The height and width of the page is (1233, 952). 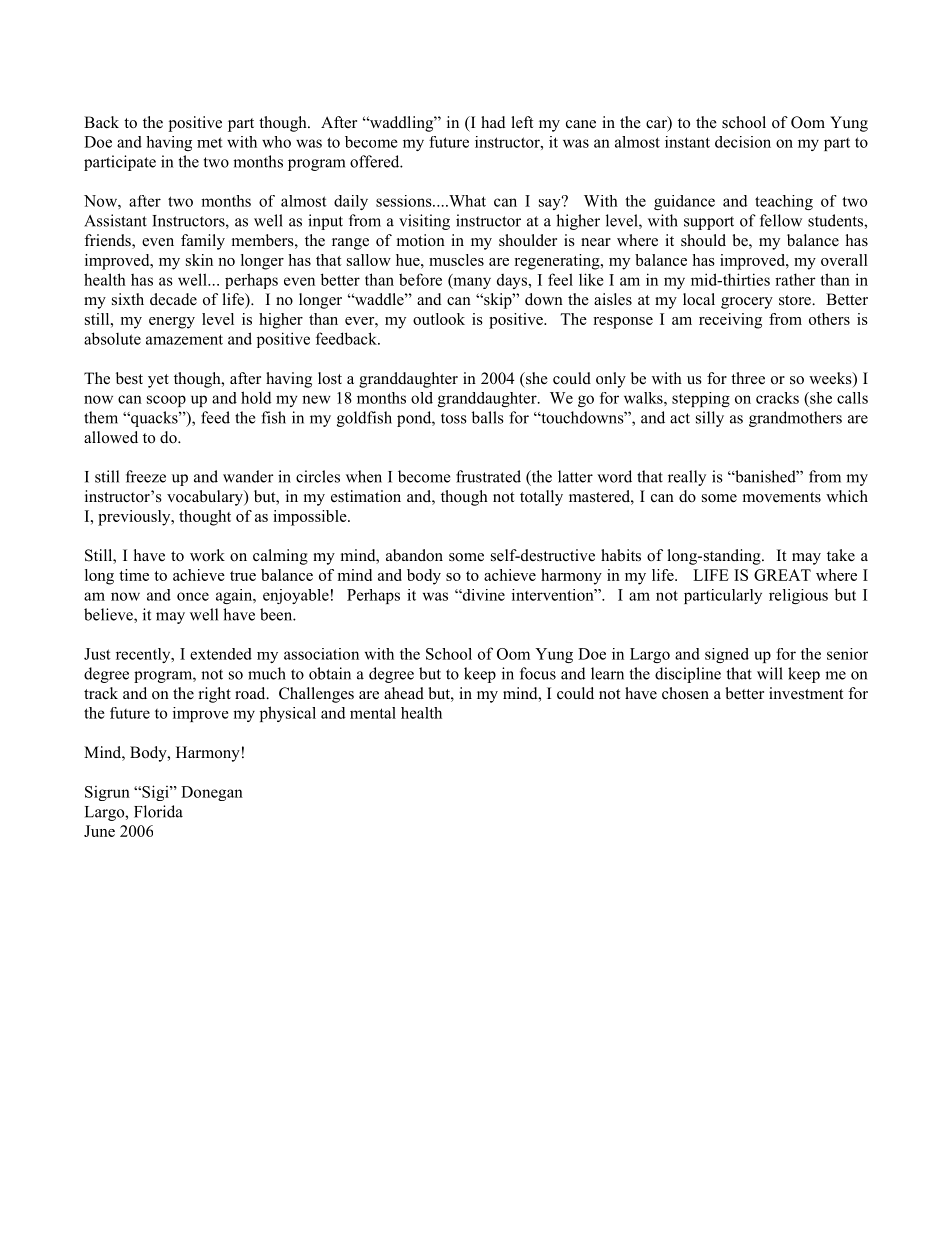 What do you see at coordinates (493, 122) in the page?
I see `had` at bounding box center [493, 122].
